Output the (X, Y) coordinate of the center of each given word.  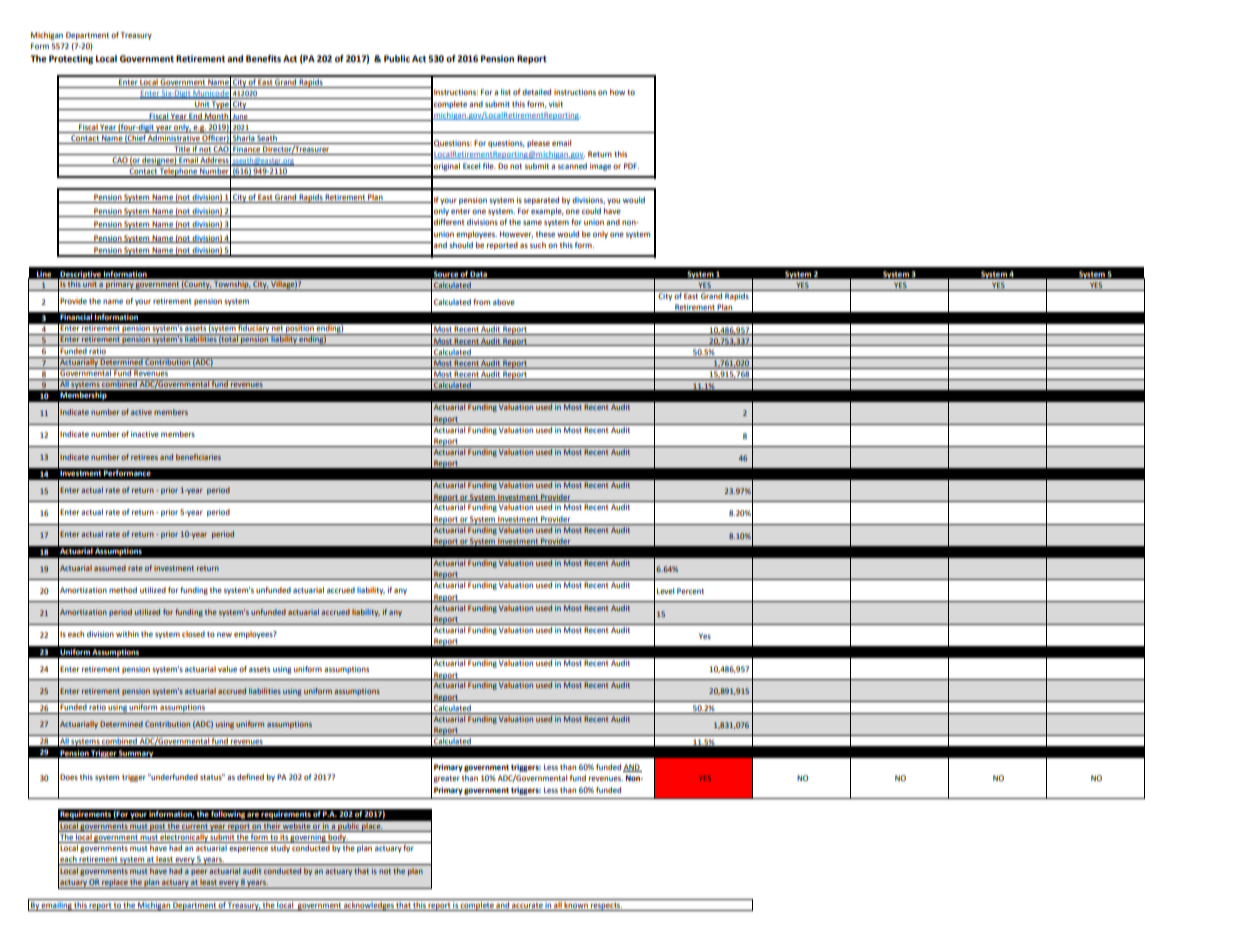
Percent (690, 591)
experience (248, 849)
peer (199, 873)
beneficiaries (198, 457)
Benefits (263, 58)
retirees (144, 457)
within (127, 634)
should (461, 245)
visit (556, 104)
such (538, 245)
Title (182, 150)
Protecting (71, 59)
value (227, 669)
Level (665, 591)
